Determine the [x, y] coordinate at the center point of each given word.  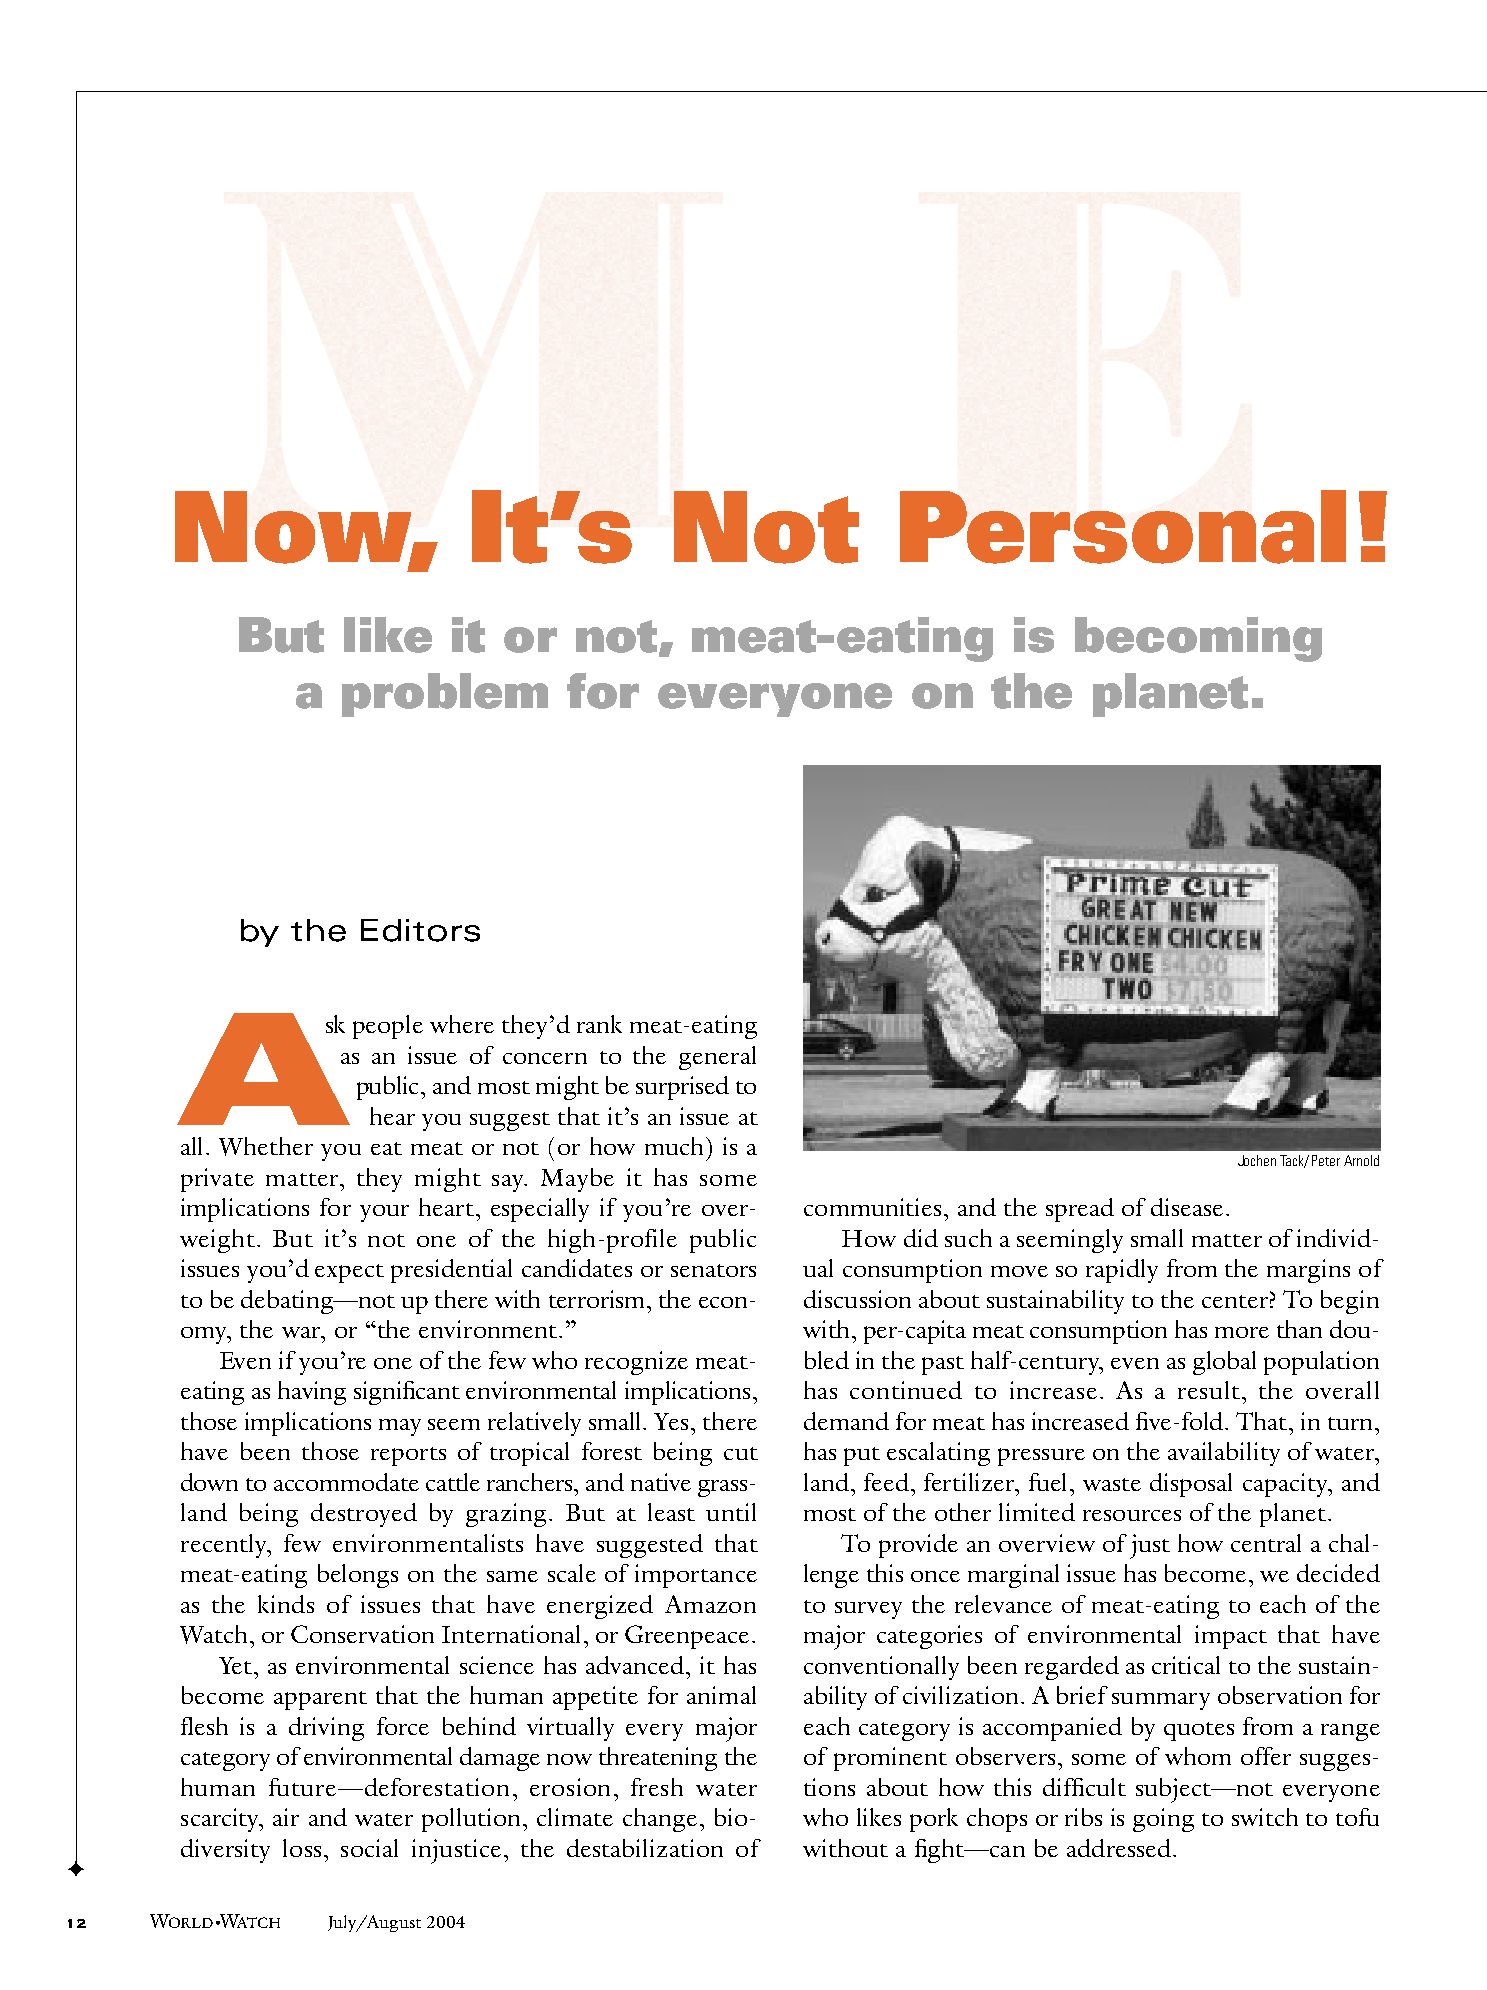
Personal [1123, 527]
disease [1187, 1207]
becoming [1198, 639]
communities [872, 1207]
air [286, 1817]
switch [1265, 1817]
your [384, 1213]
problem [445, 695]
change [660, 1820]
